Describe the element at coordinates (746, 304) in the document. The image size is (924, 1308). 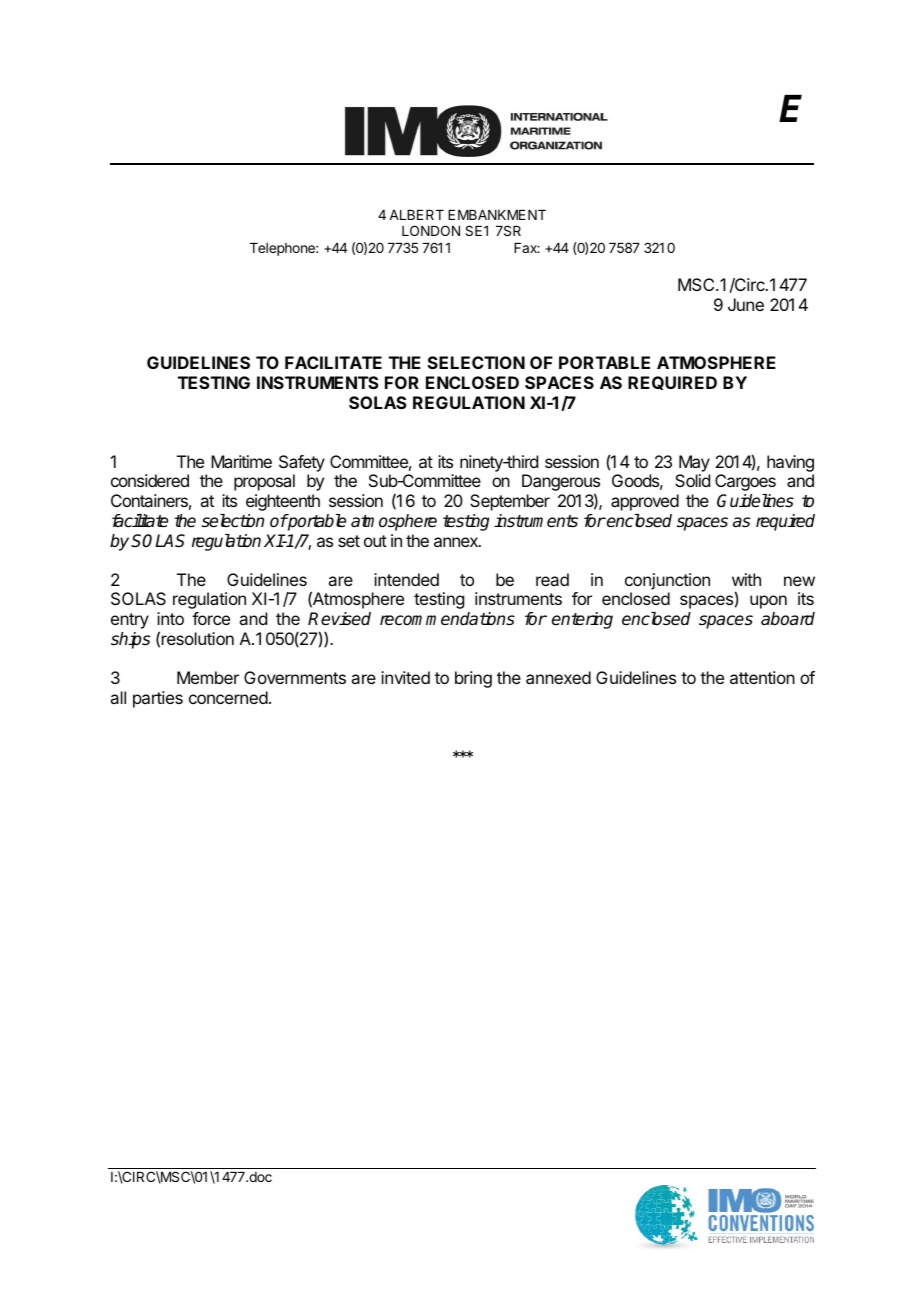
I see `June` at that location.
